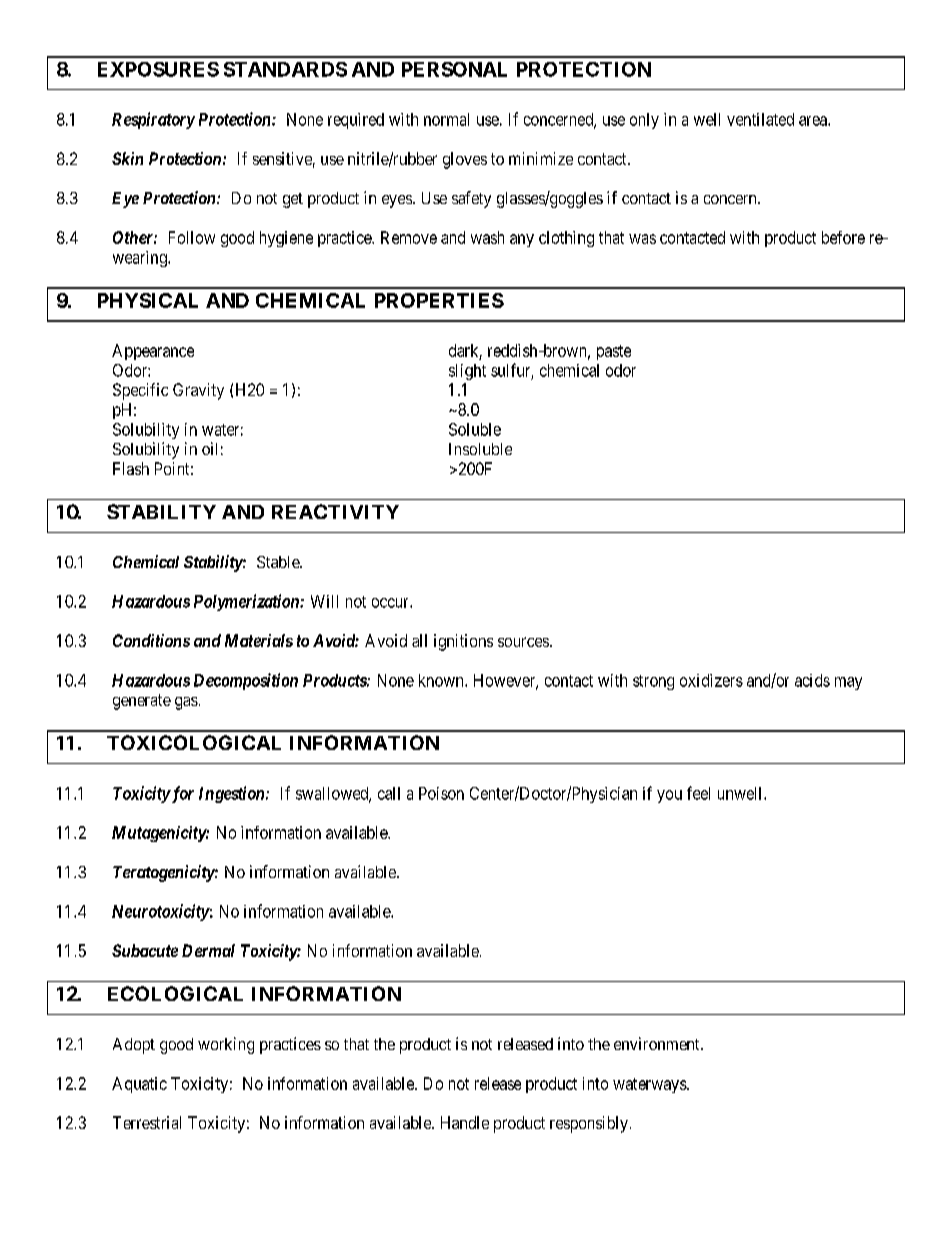  I want to click on working, so click(226, 1045).
